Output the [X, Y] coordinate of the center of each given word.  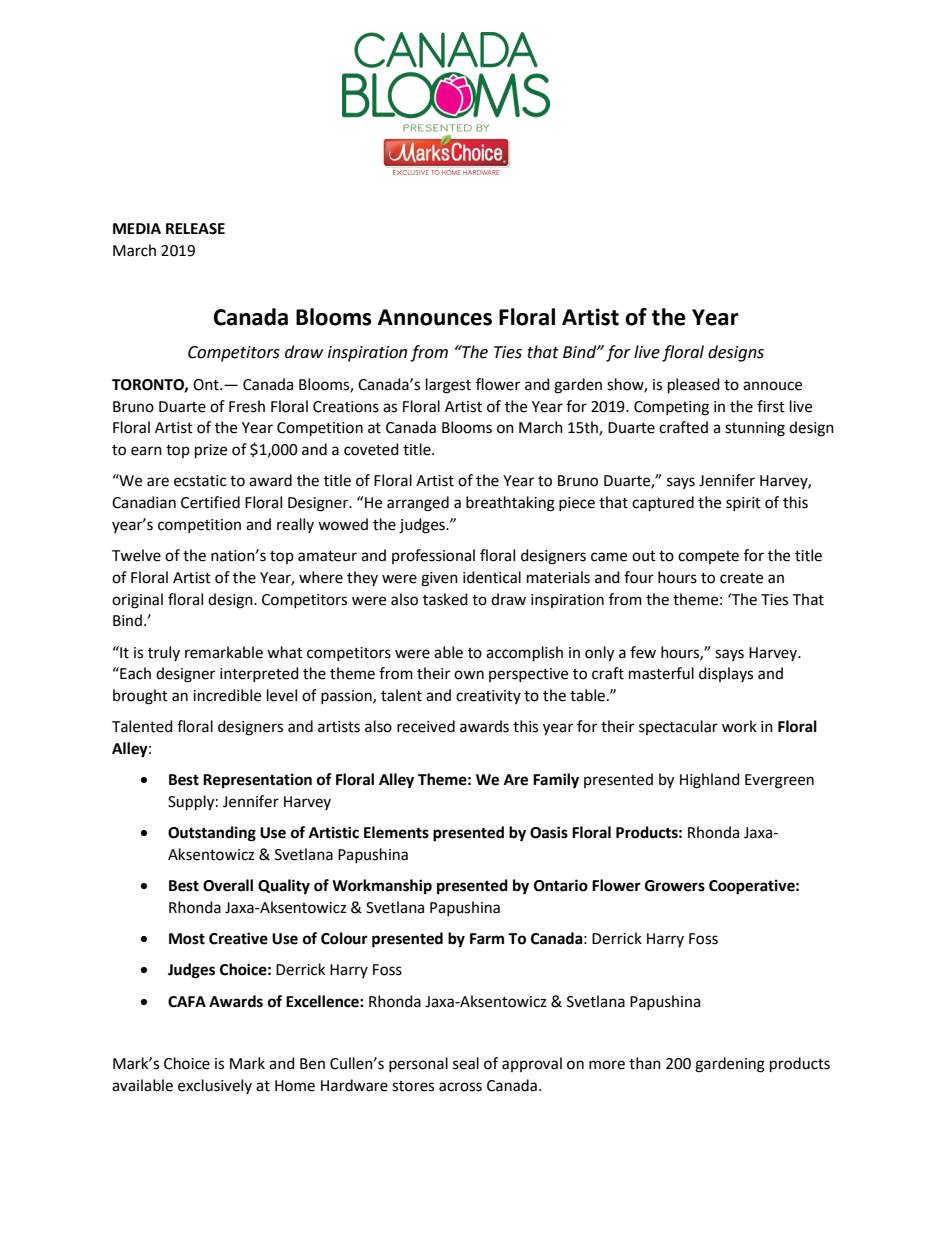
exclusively [215, 1086]
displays [726, 674]
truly [164, 653]
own [469, 675]
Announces [435, 317]
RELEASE [195, 229]
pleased [694, 386]
